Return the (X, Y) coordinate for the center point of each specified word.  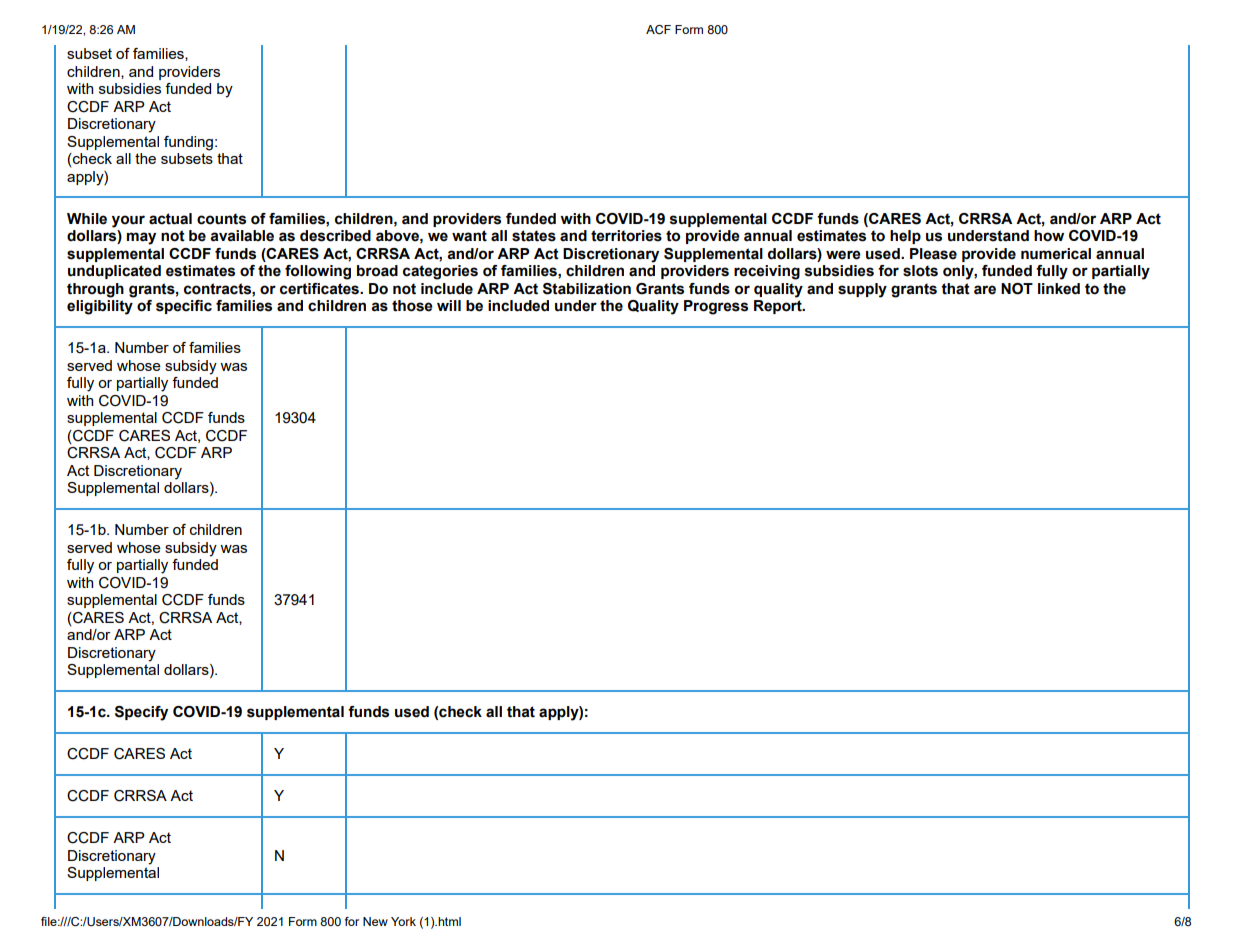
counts (221, 219)
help (905, 237)
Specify (141, 713)
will (449, 305)
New (375, 921)
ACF (658, 30)
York (403, 921)
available (242, 236)
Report (779, 307)
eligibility (100, 307)
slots (920, 271)
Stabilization (587, 289)
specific (184, 307)
